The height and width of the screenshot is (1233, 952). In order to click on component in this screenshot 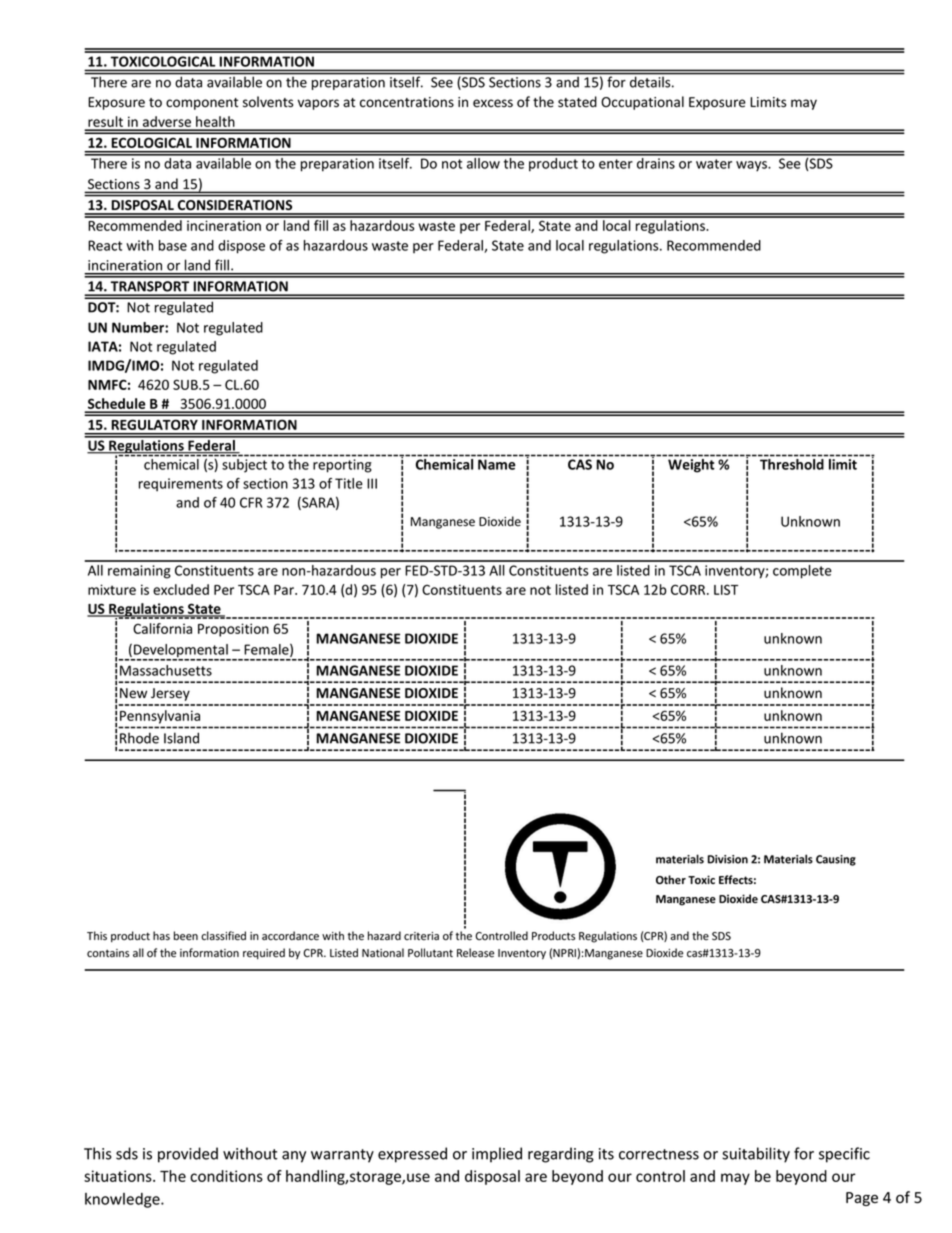, I will do `click(202, 104)`.
